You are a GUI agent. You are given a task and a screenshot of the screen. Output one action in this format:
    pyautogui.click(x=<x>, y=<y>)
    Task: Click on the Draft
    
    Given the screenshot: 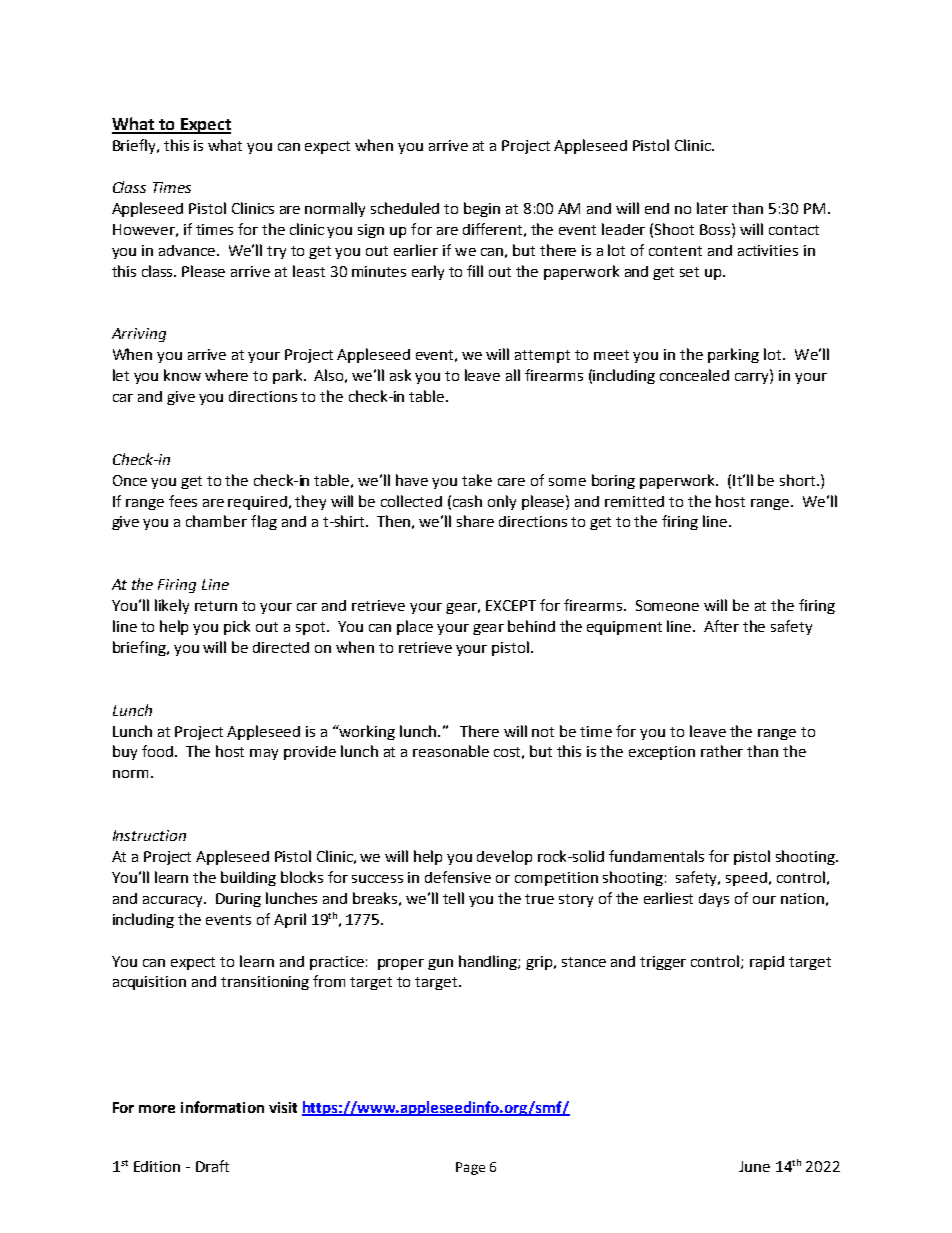 What is the action you would take?
    pyautogui.click(x=212, y=1166)
